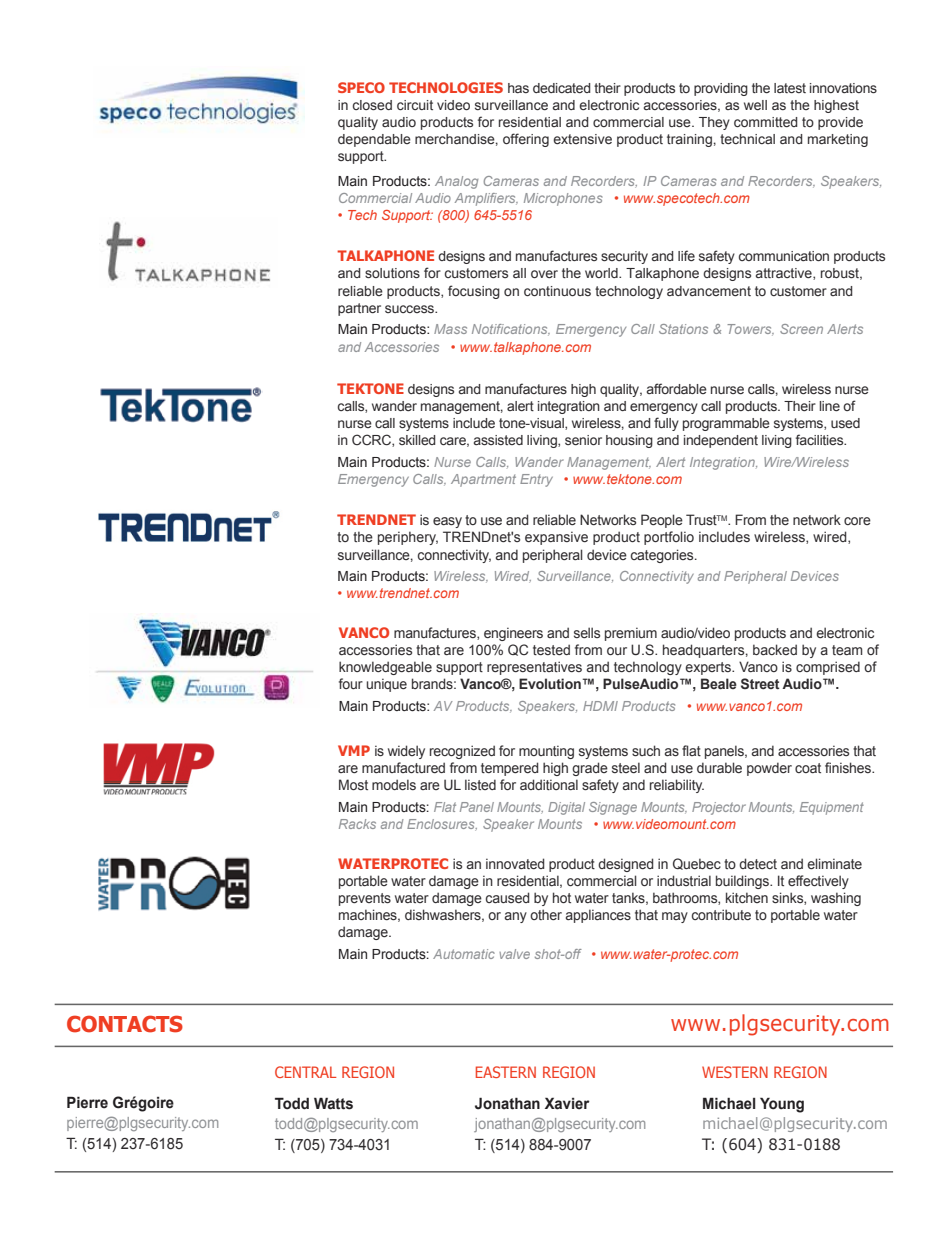 This document has width=952, height=1233. What do you see at coordinates (775, 649) in the document?
I see `backed` at bounding box center [775, 649].
